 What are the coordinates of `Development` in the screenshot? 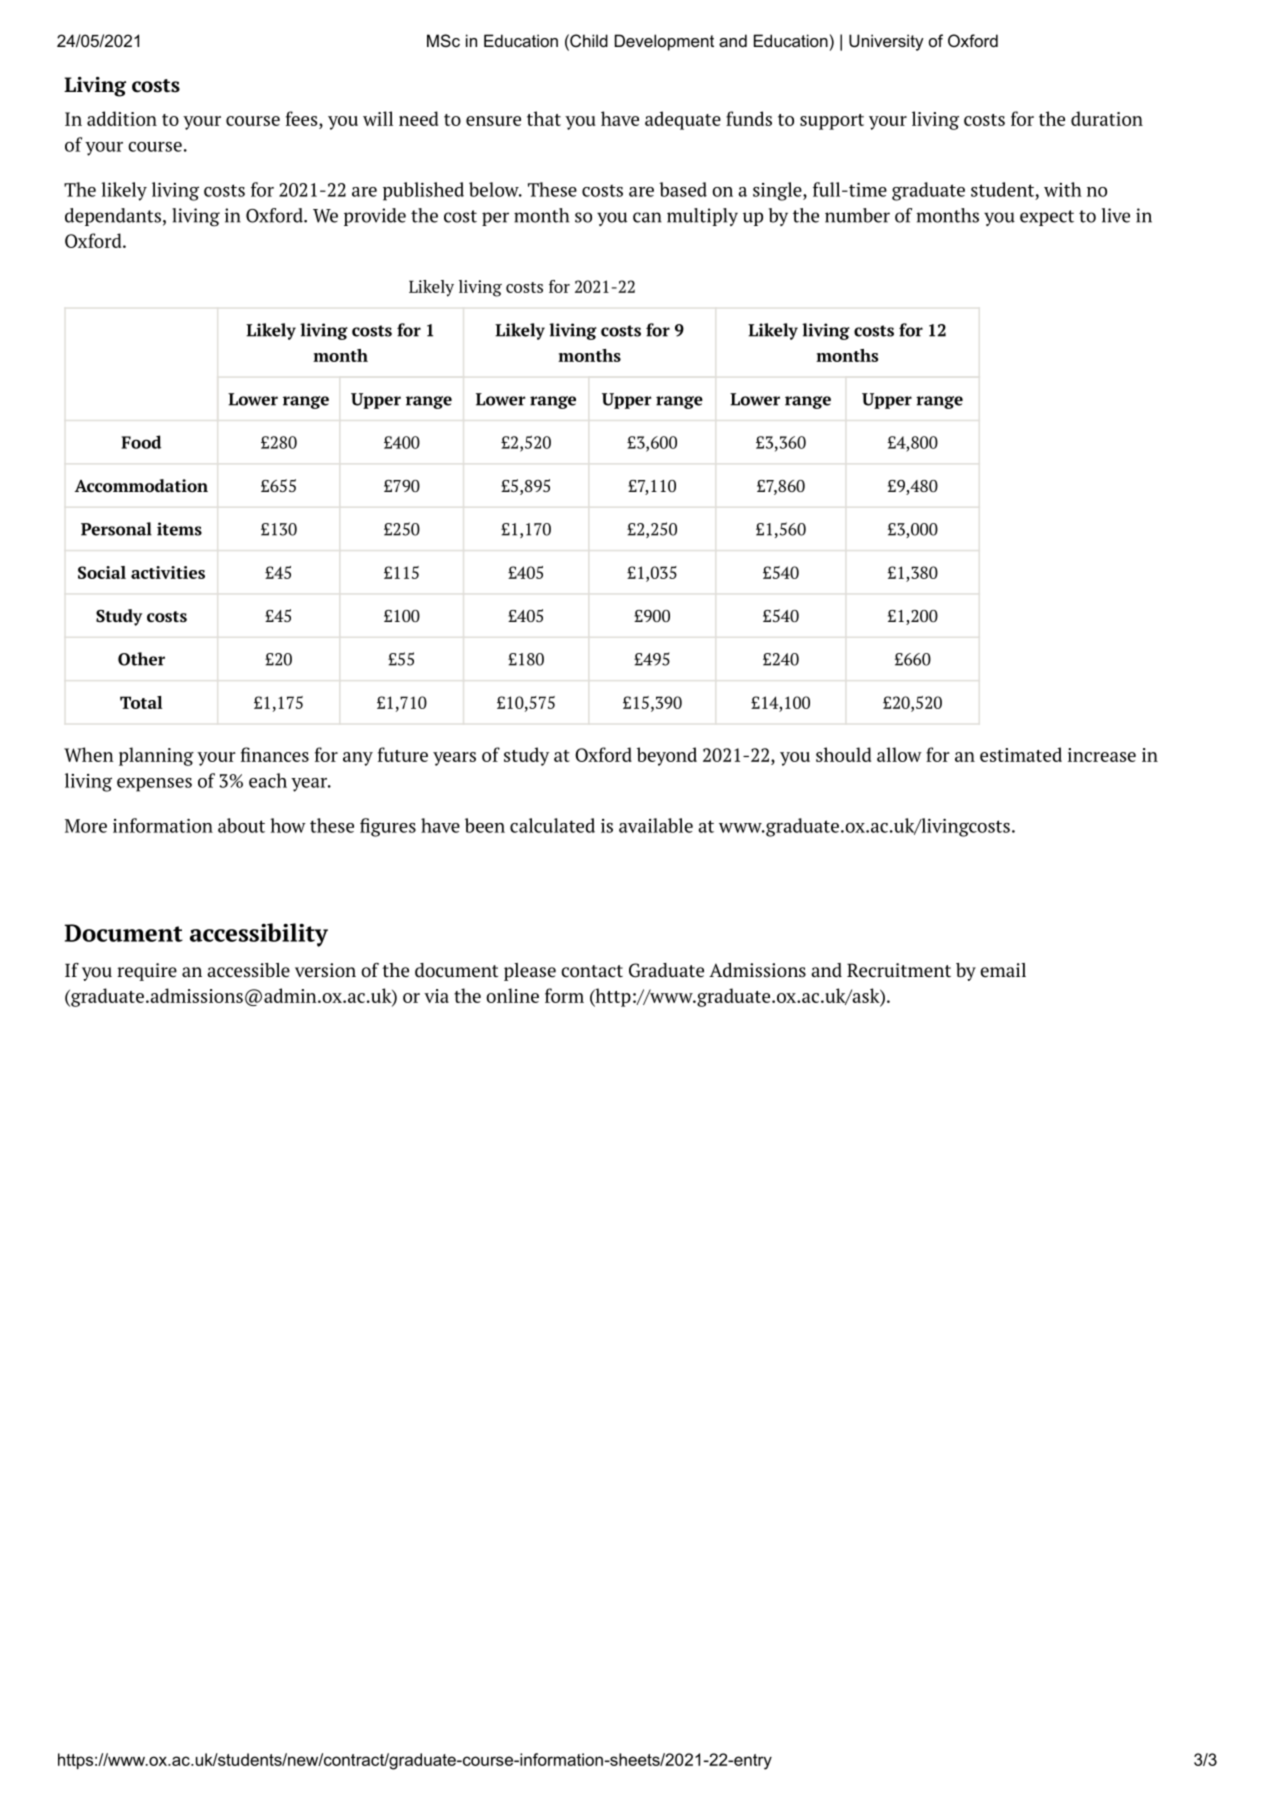 It's located at (664, 42).
